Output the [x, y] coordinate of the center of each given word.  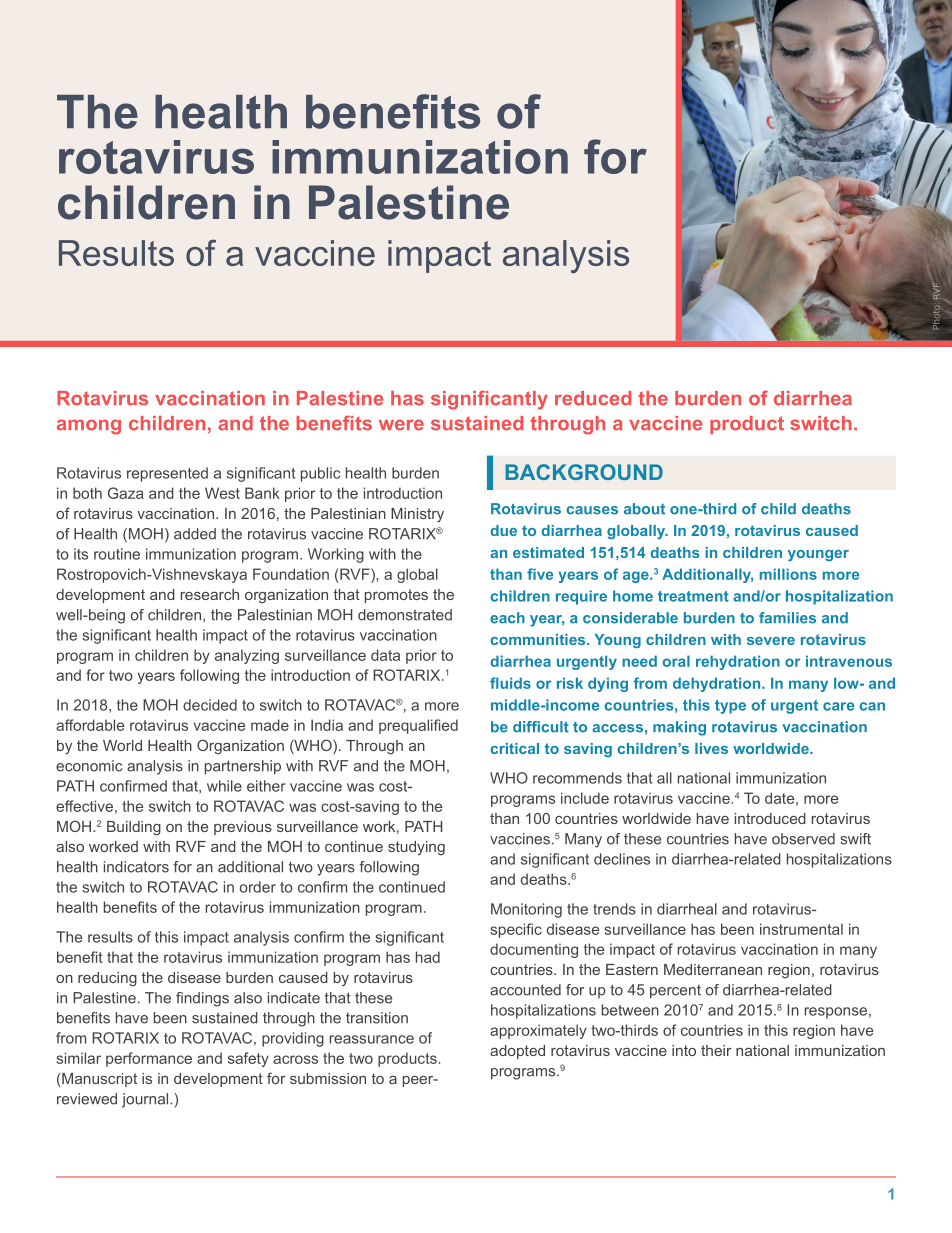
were [401, 425]
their [716, 1050]
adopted [517, 1052]
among [89, 427]
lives [711, 748]
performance [149, 1059]
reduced [593, 398]
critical [515, 748]
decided [210, 705]
